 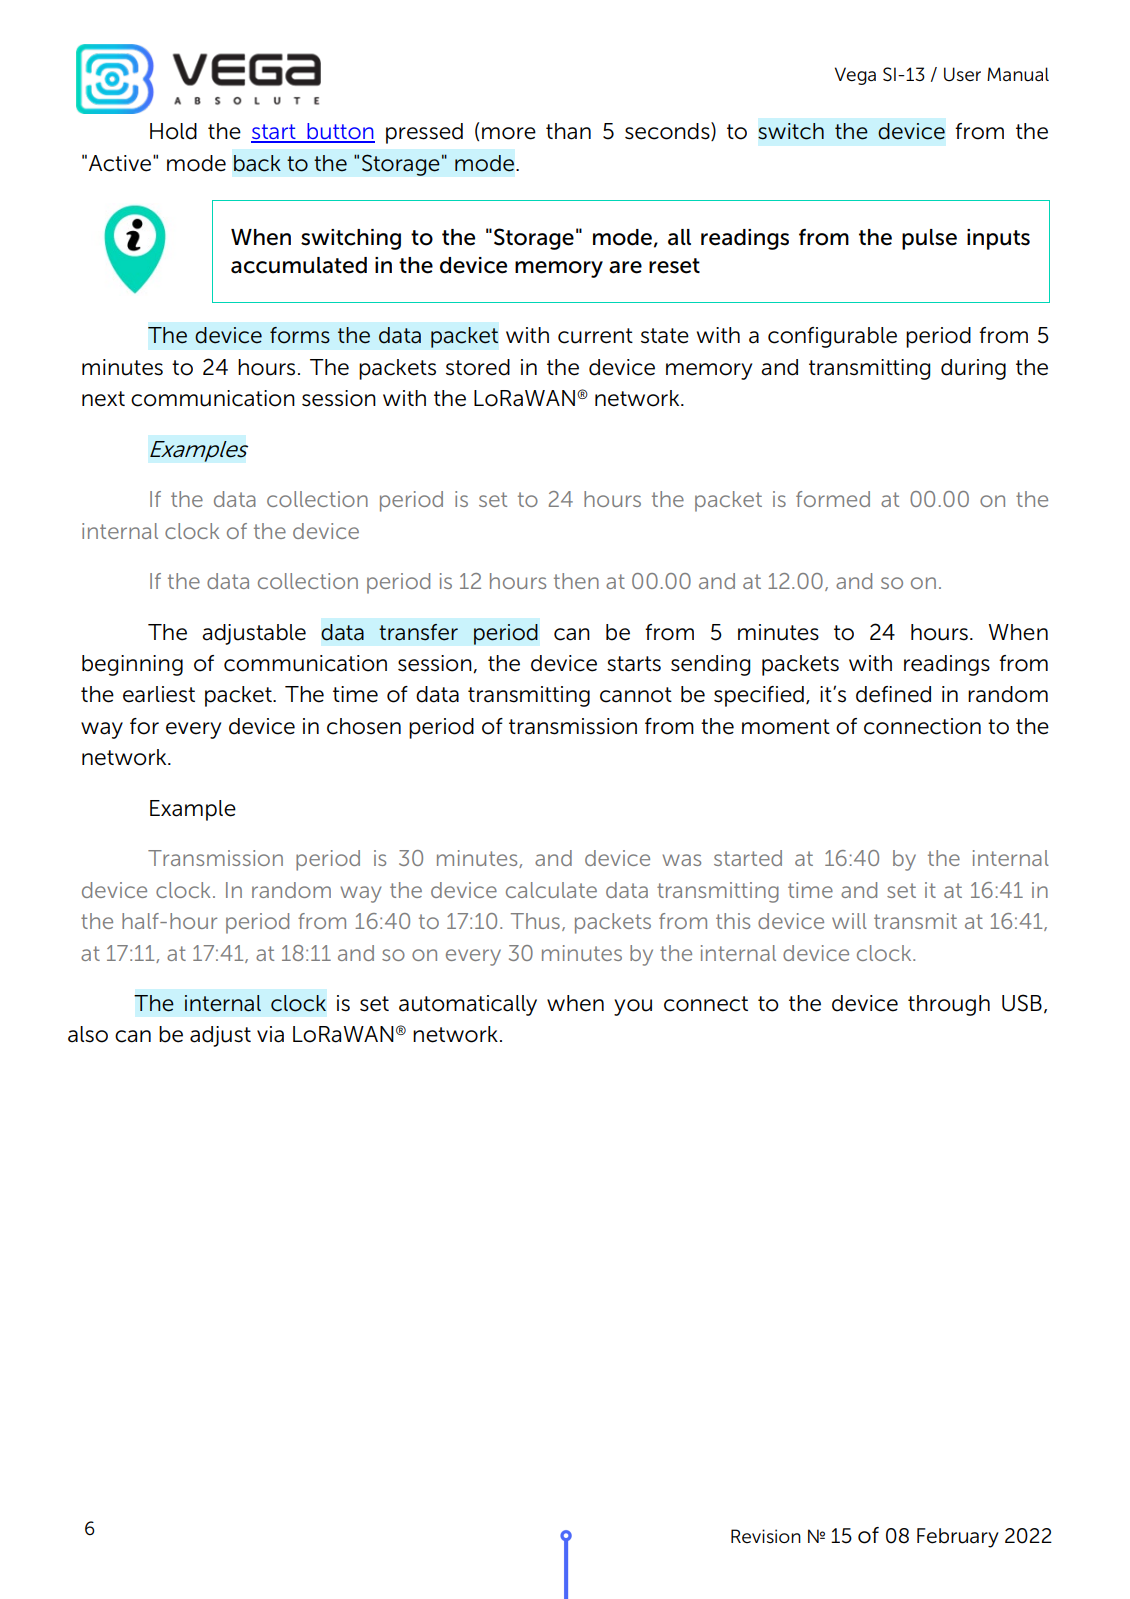 I want to click on Vega, so click(x=855, y=76).
